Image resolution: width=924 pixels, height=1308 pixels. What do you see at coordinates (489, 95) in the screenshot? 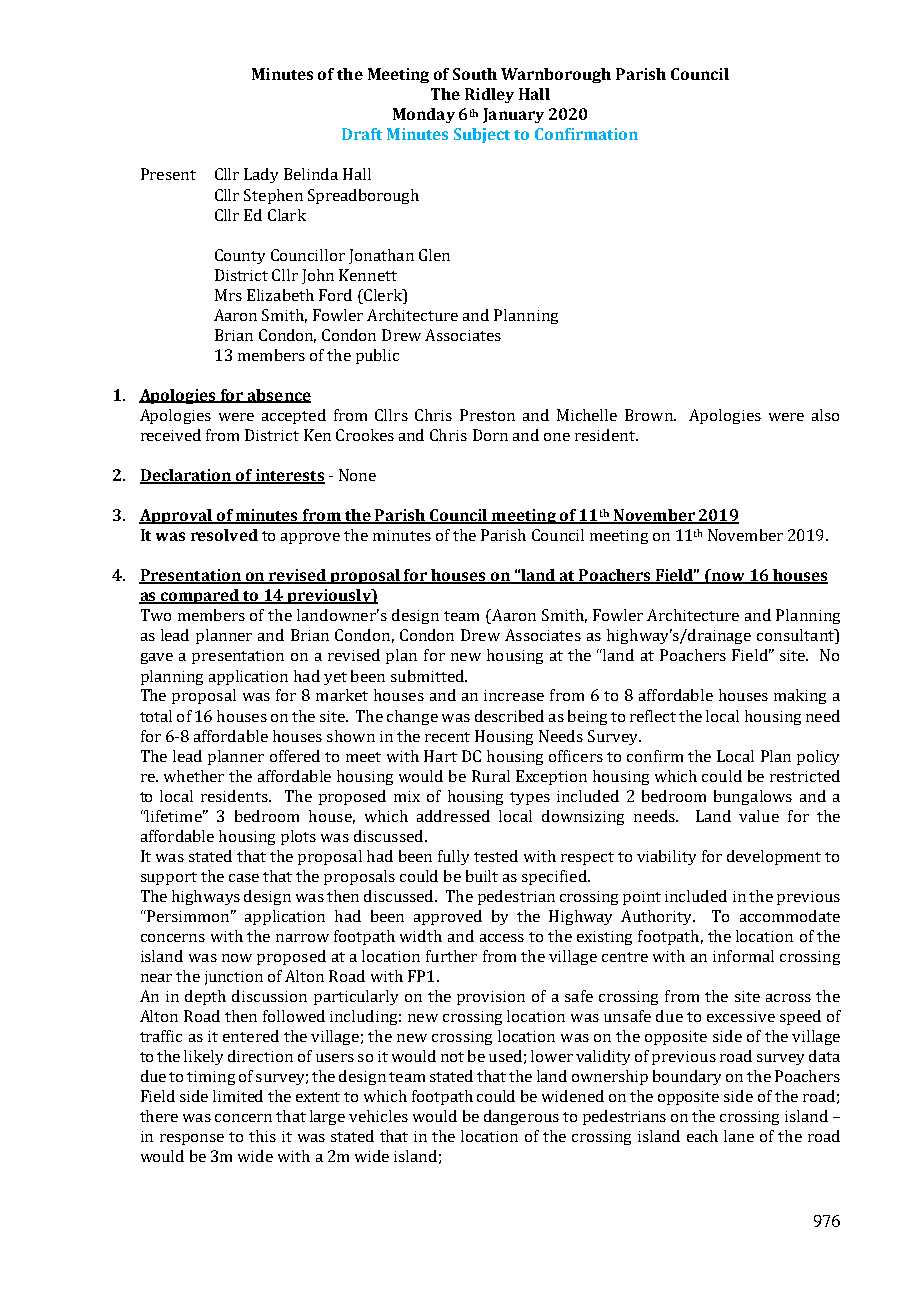
I see `Ridley` at bounding box center [489, 95].
